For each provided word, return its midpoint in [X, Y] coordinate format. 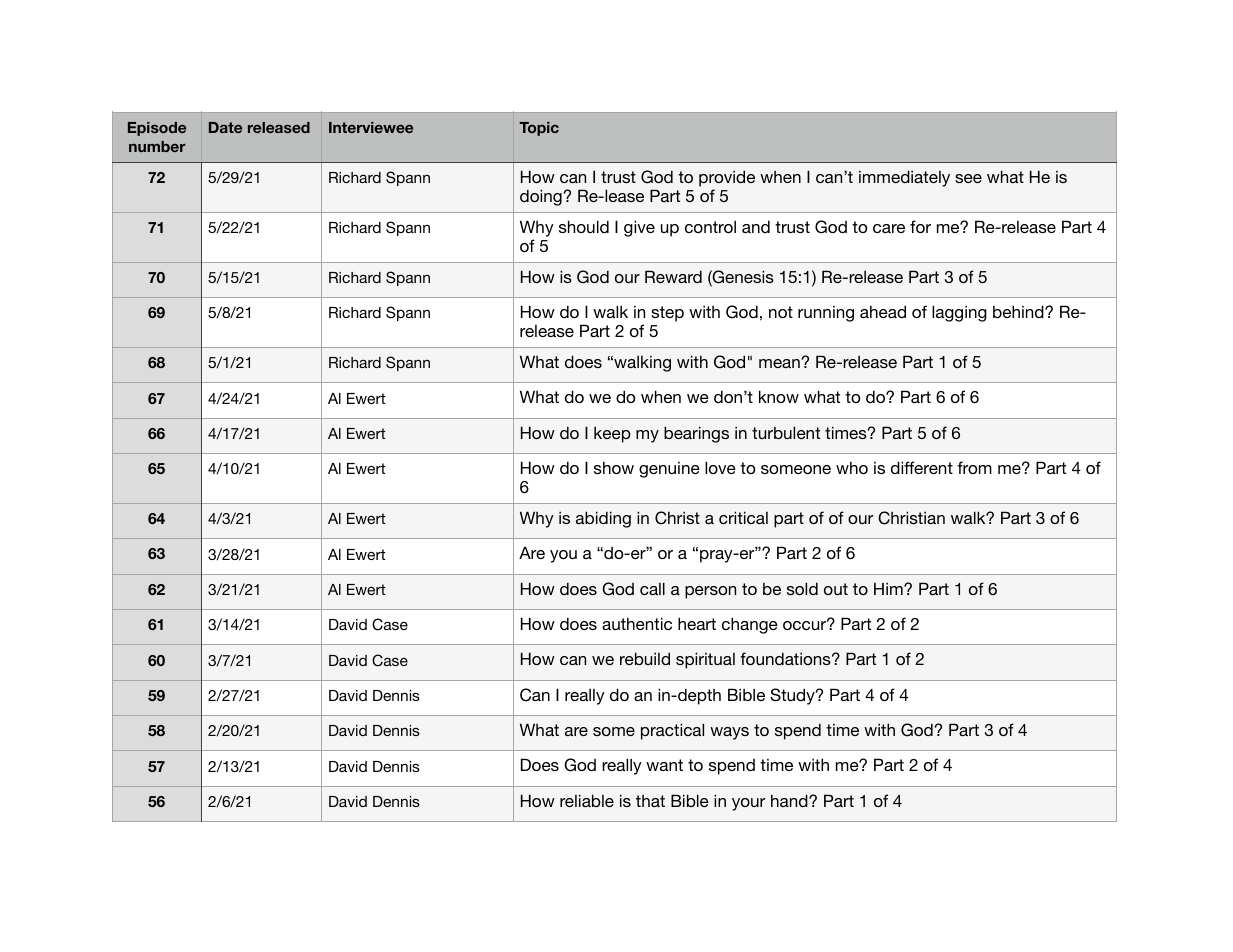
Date [225, 127]
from [974, 467]
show [614, 467]
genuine [669, 470]
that [650, 801]
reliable [587, 800]
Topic [539, 129]
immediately [904, 178]
